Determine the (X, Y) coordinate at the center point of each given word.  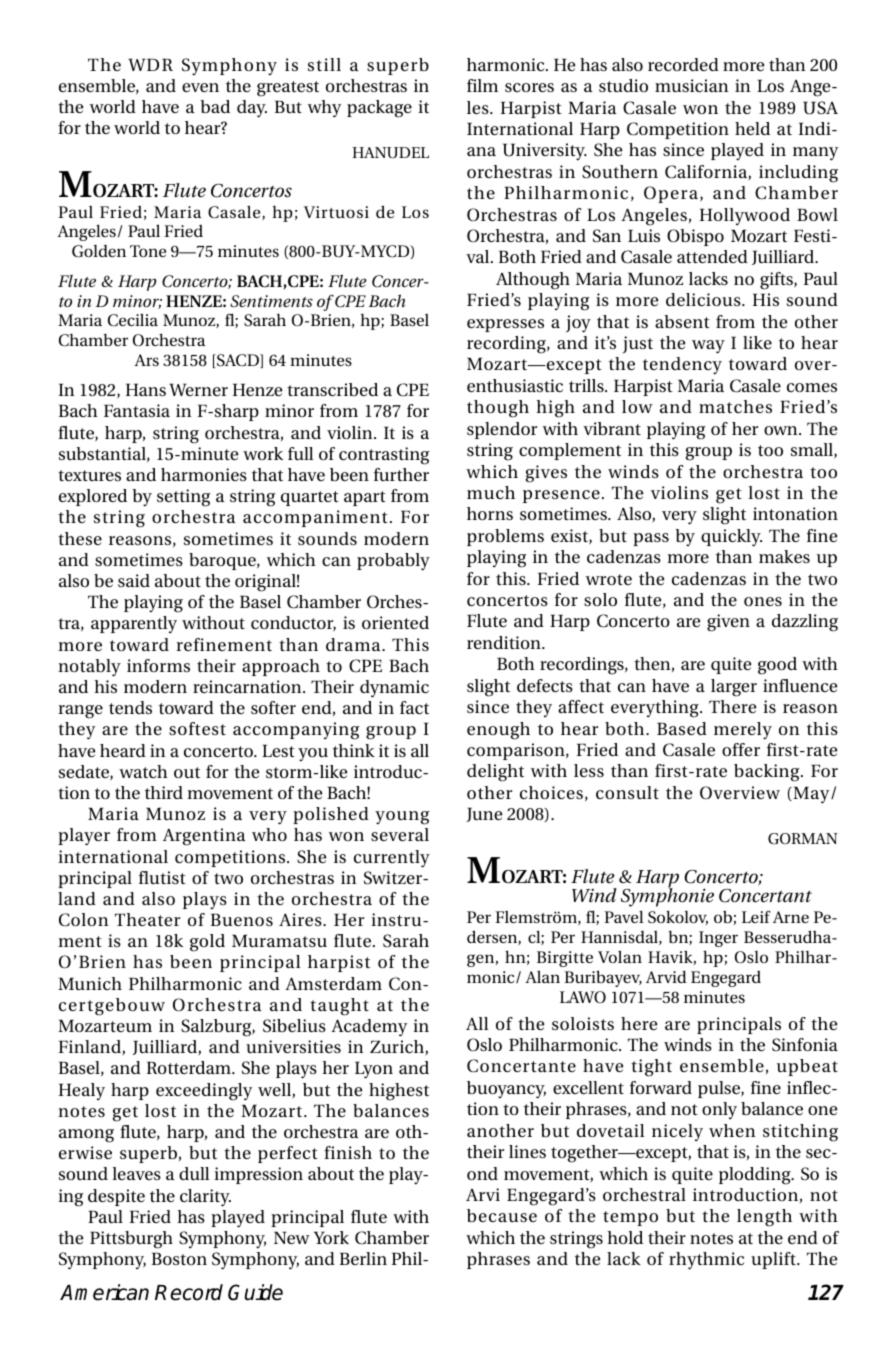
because (502, 1215)
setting (183, 498)
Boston (179, 1258)
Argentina (204, 837)
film (482, 85)
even (200, 87)
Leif (756, 916)
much (491, 492)
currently (392, 859)
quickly (731, 538)
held (752, 128)
